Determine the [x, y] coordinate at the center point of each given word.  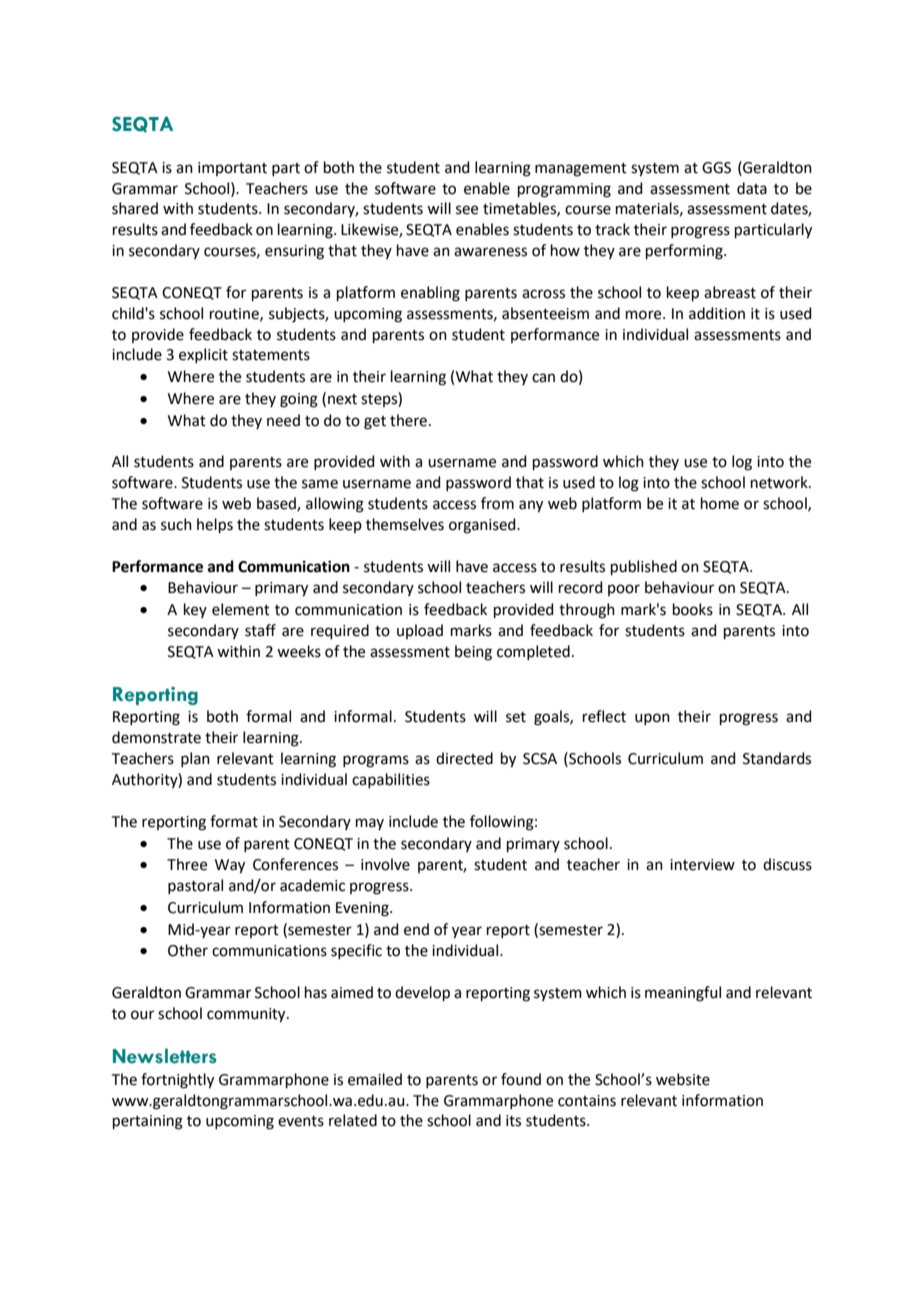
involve [385, 864]
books [693, 609]
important [232, 169]
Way [230, 866]
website [683, 1079]
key [195, 610]
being [473, 653]
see [467, 210]
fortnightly [177, 1081]
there [408, 420]
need [283, 420]
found [521, 1079]
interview [702, 865]
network [780, 482]
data [752, 188]
